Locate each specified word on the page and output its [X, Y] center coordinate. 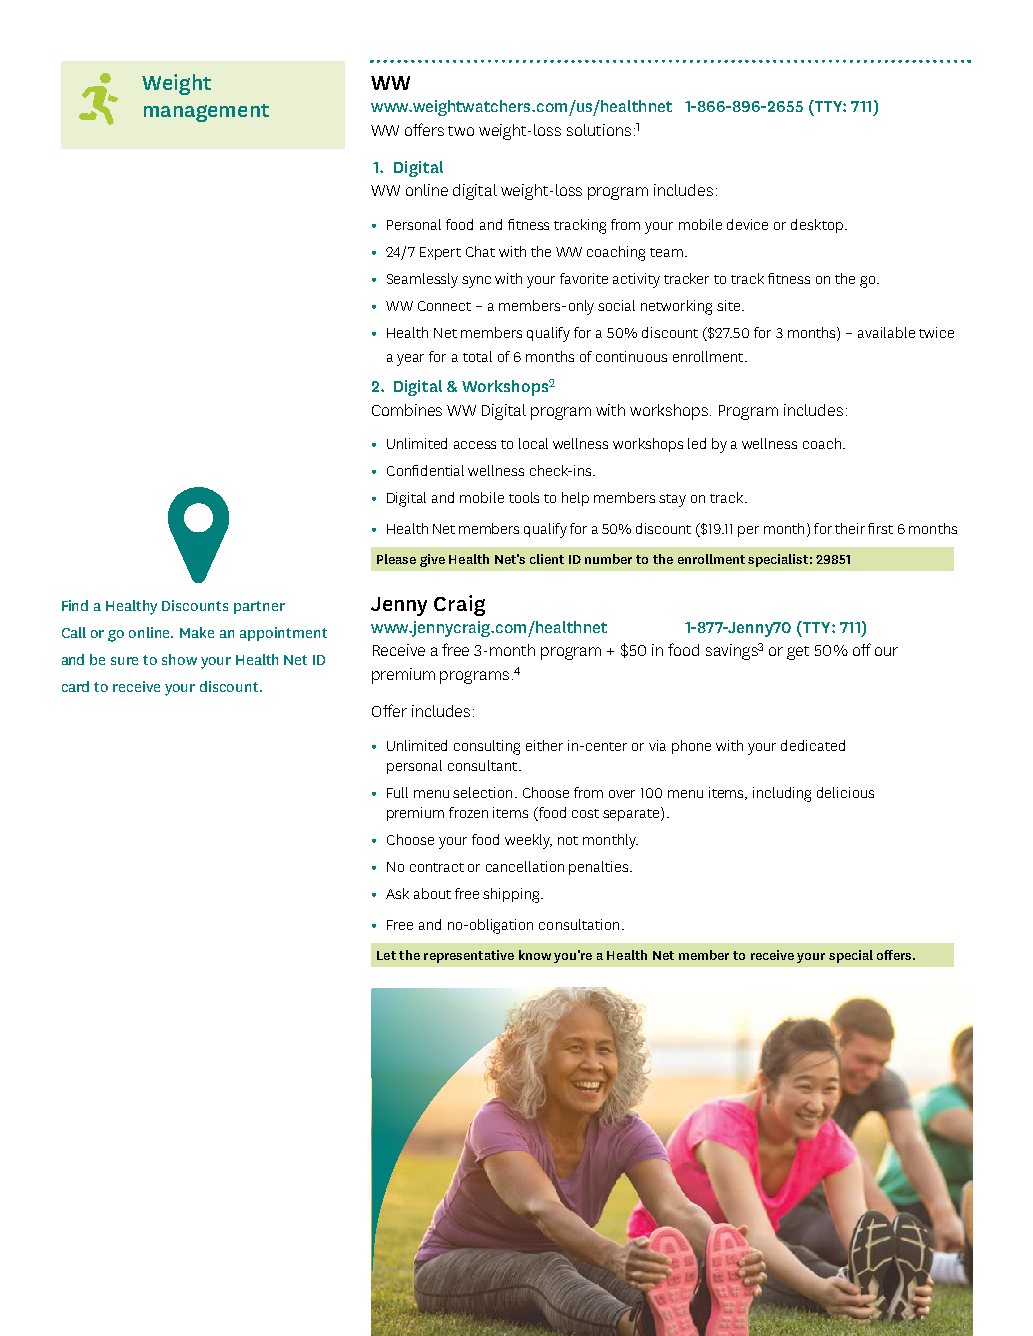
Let [386, 955]
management [206, 113]
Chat [480, 251]
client [547, 559]
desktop [818, 226]
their [850, 528]
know [535, 955]
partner [259, 607]
